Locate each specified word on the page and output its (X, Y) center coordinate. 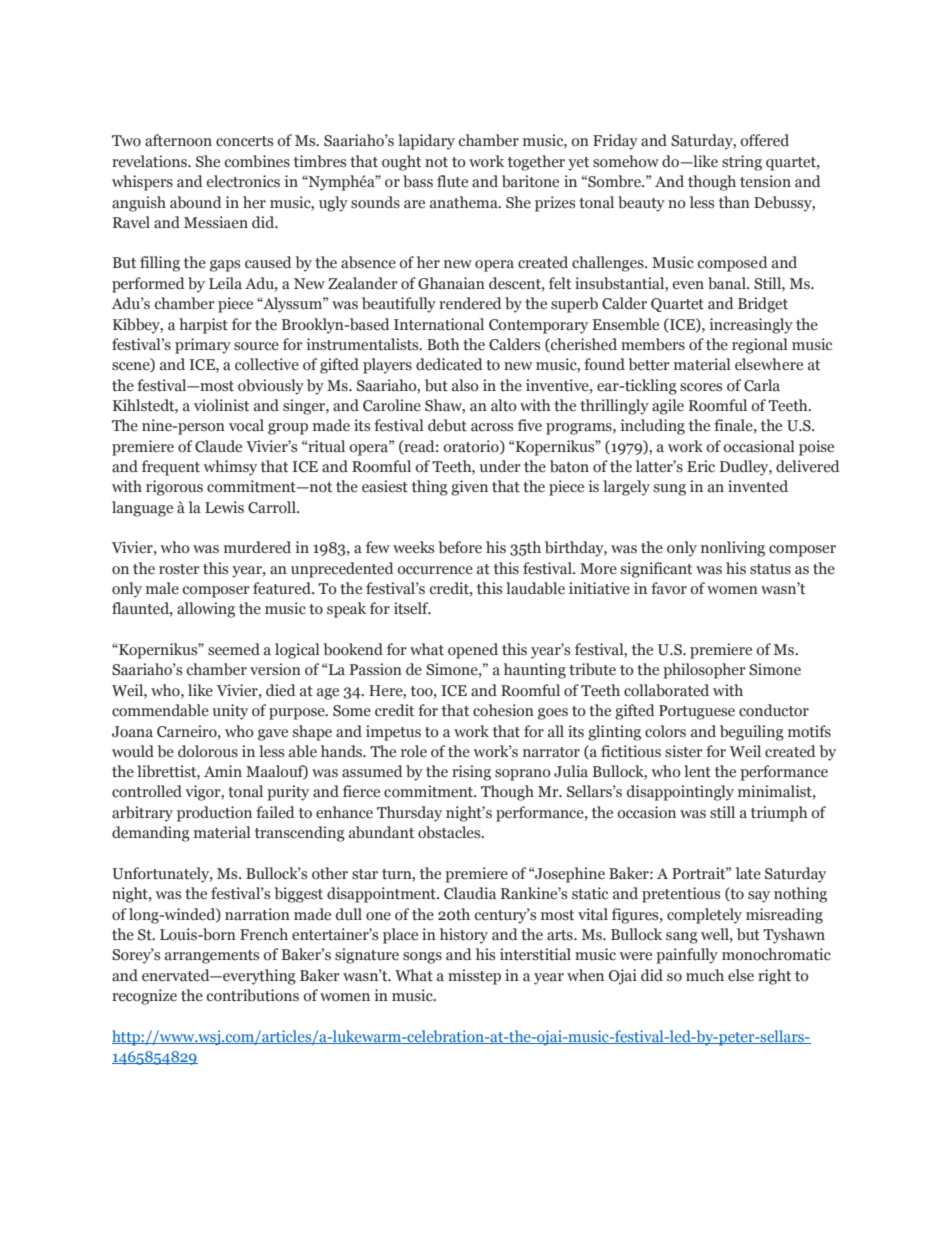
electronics (243, 181)
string (742, 163)
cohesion (503, 710)
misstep (474, 977)
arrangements (212, 957)
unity (230, 712)
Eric (701, 466)
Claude (218, 446)
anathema (465, 202)
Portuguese (697, 712)
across (492, 427)
